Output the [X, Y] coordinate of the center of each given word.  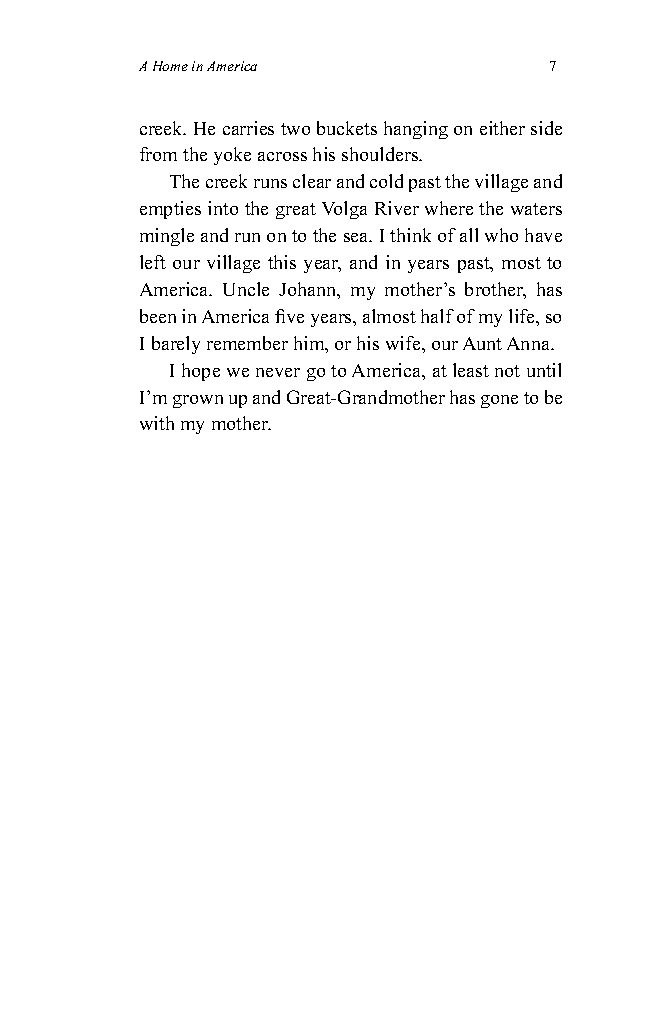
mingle [167, 237]
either [502, 128]
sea [357, 237]
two [295, 129]
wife [404, 343]
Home [170, 66]
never [278, 372]
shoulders [381, 154]
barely [176, 345]
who [501, 235]
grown [198, 401]
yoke [232, 156]
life [523, 316]
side [546, 128]
